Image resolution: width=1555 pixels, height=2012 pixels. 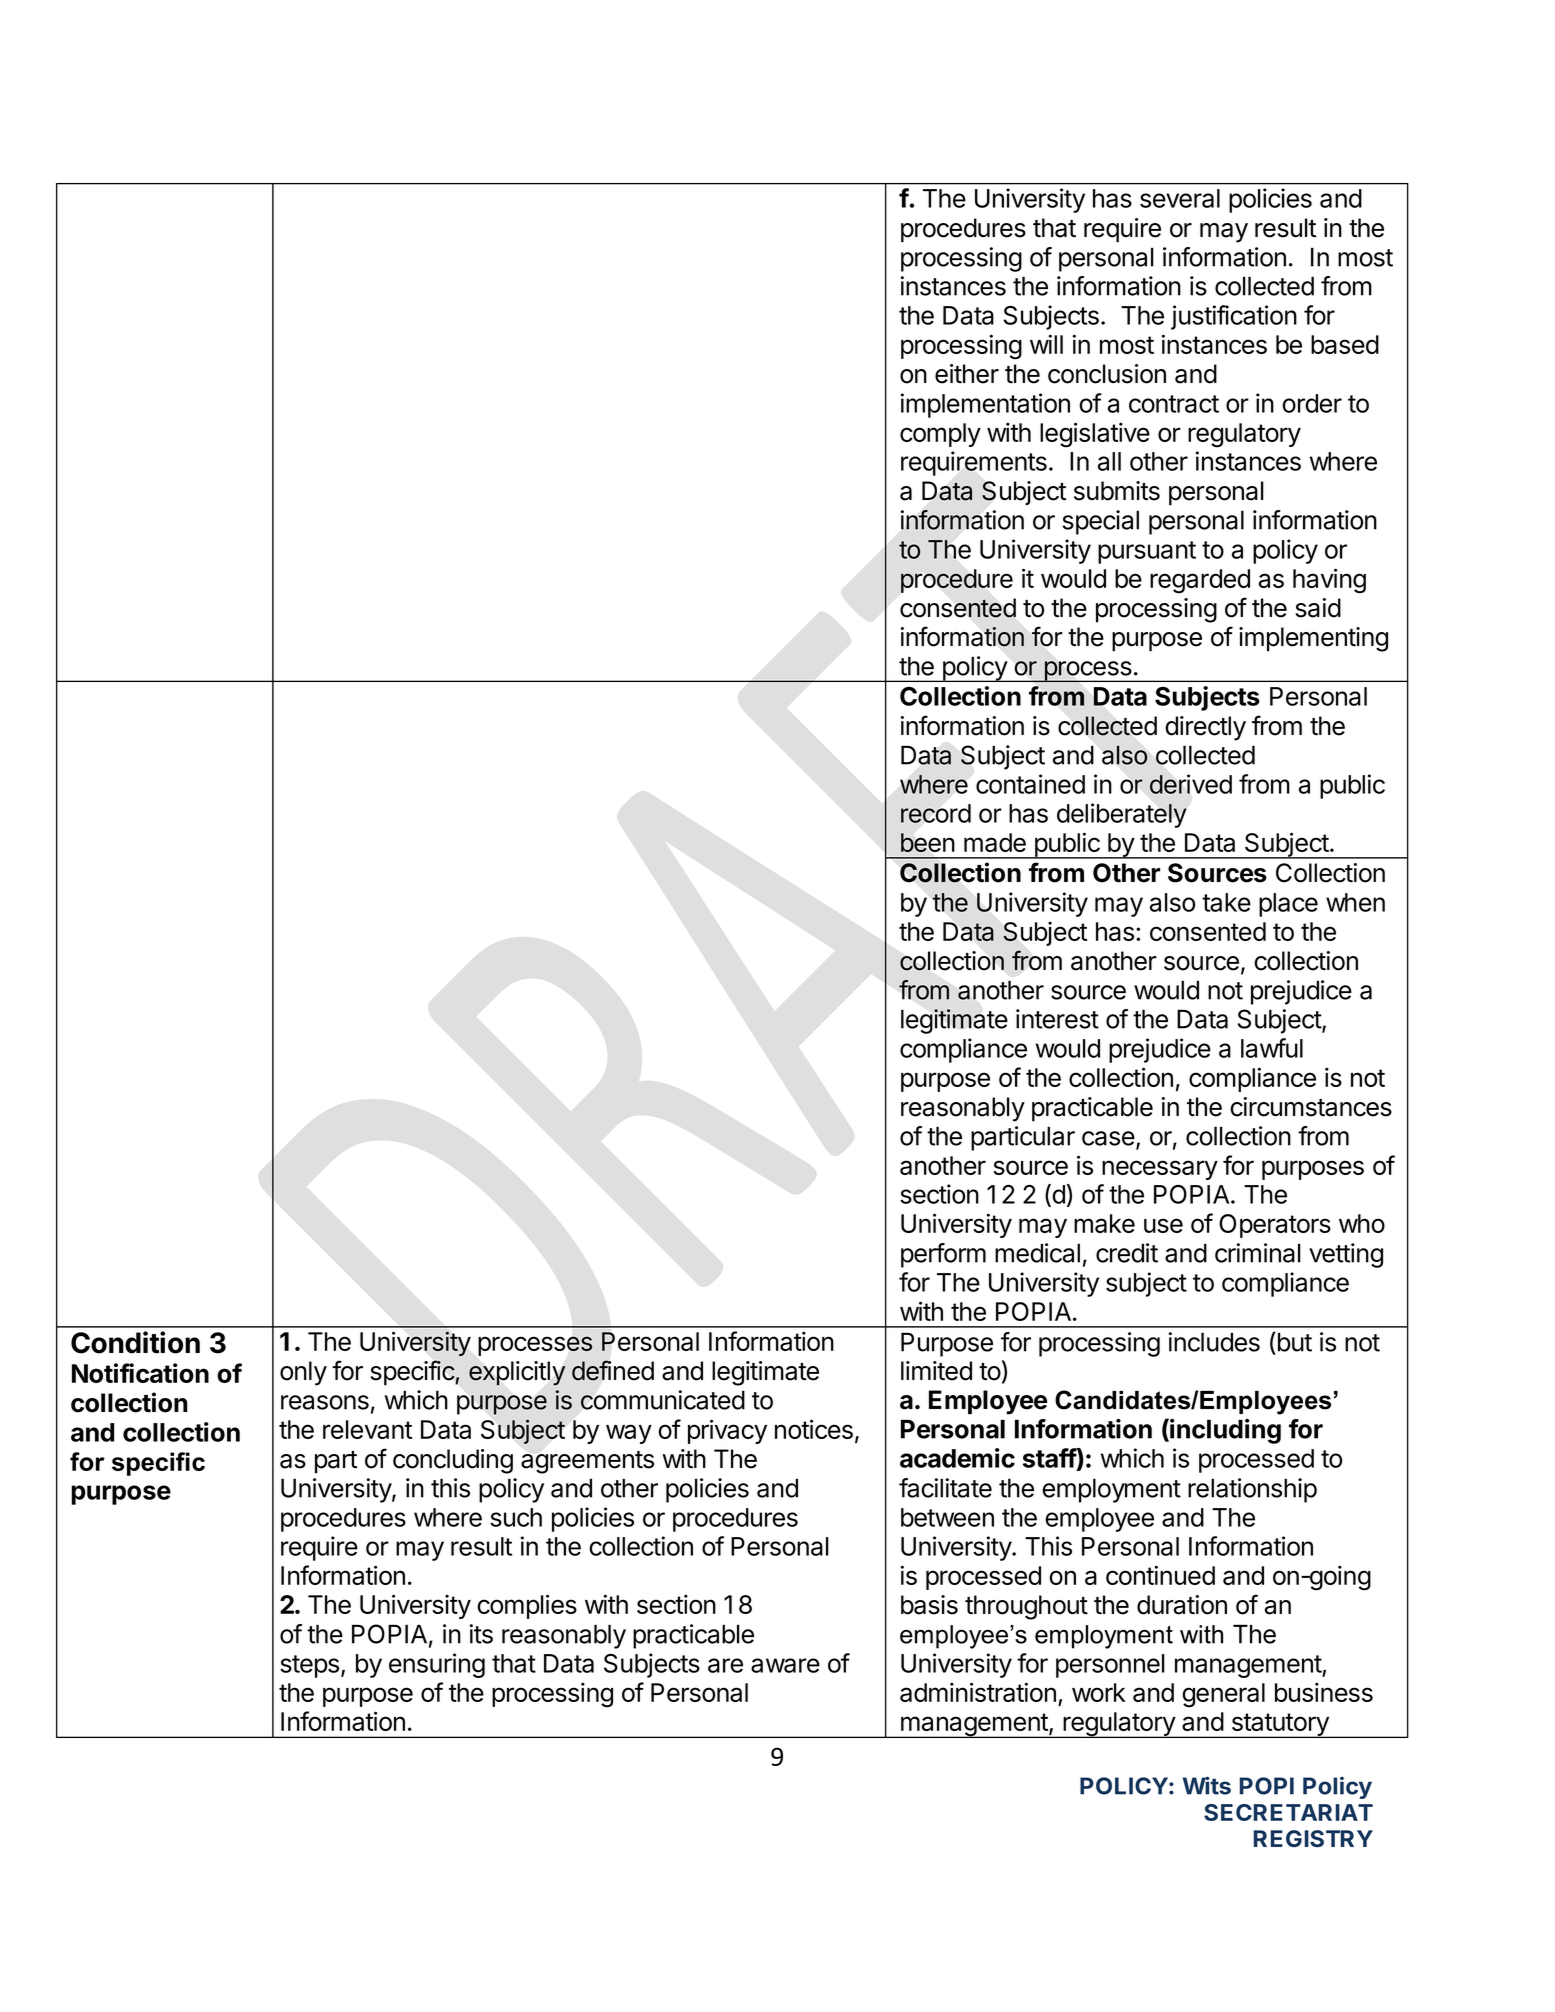 What do you see at coordinates (135, 1342) in the document?
I see `Condition` at bounding box center [135, 1342].
